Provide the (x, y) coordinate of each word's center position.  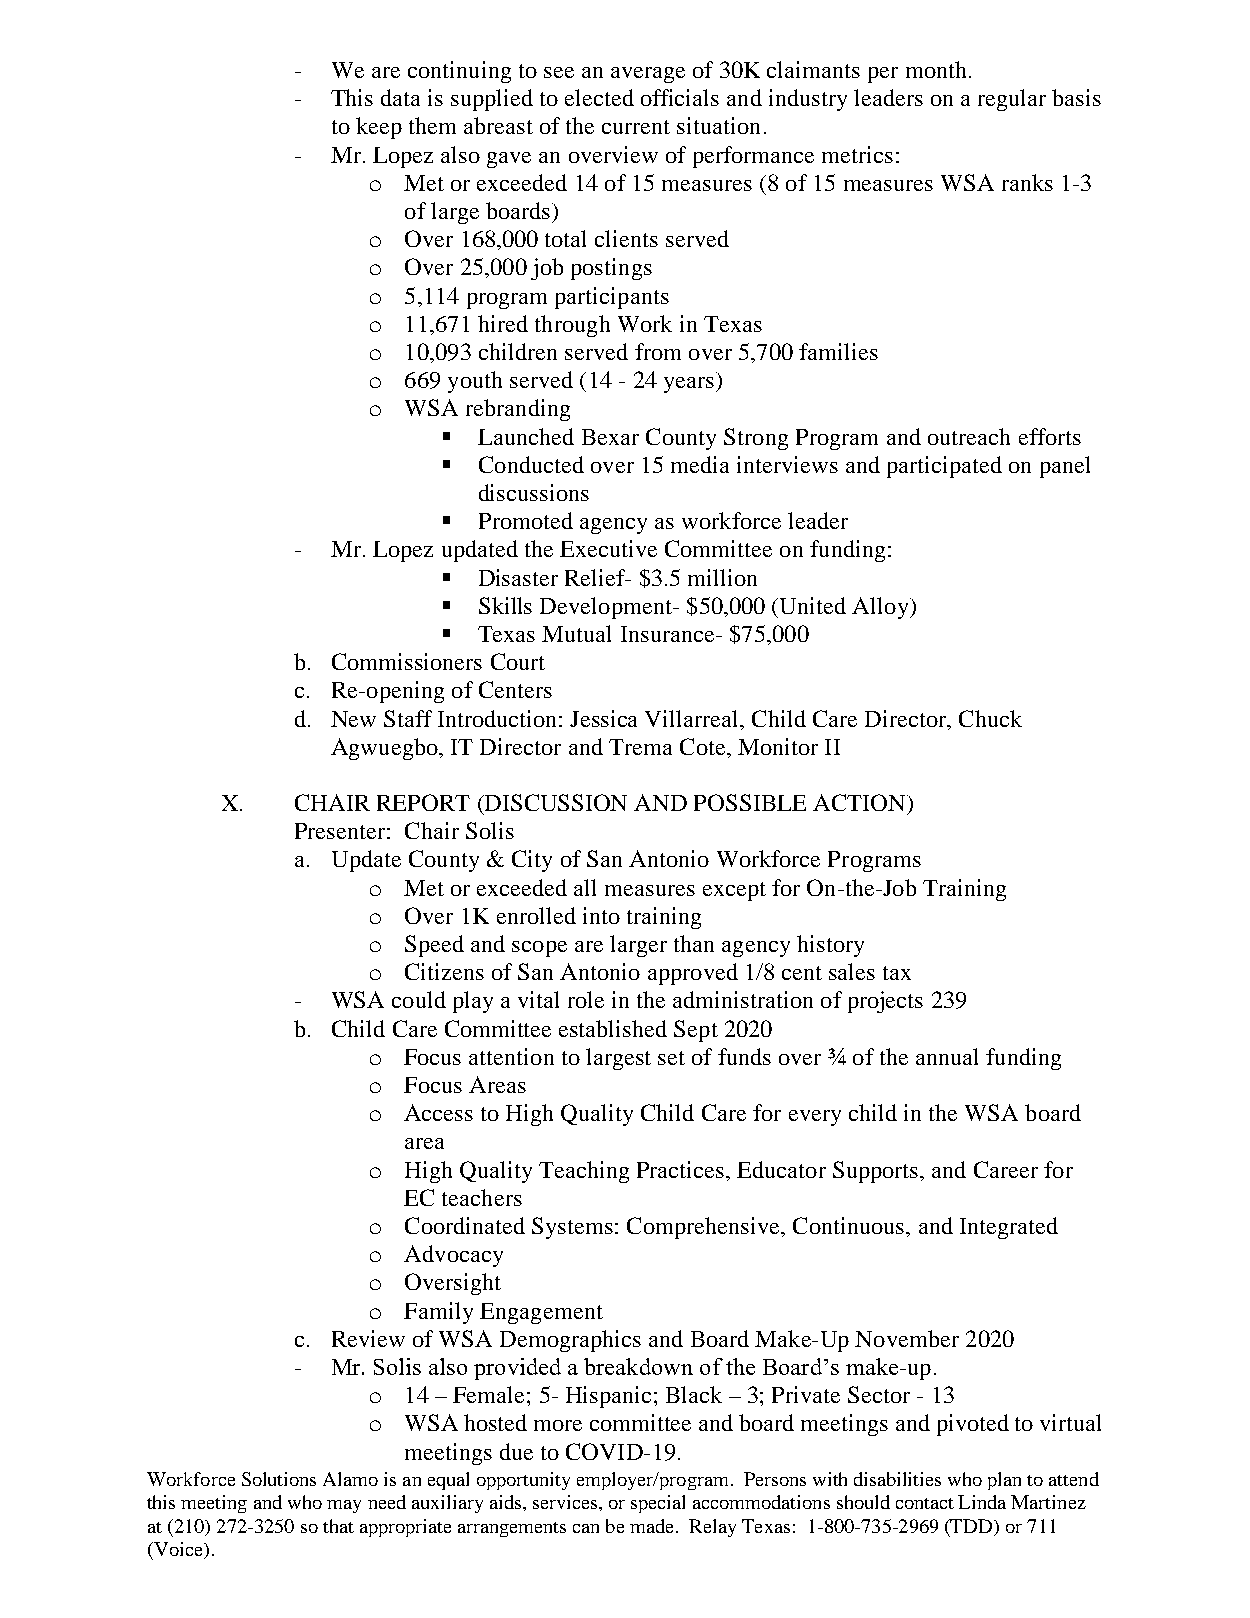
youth (475, 382)
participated (944, 467)
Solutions (279, 1479)
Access (438, 1112)
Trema (640, 747)
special (658, 1504)
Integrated (1009, 1228)
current (636, 127)
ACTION (860, 802)
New (353, 719)
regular (1012, 100)
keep (379, 128)
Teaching (584, 1172)
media (700, 464)
